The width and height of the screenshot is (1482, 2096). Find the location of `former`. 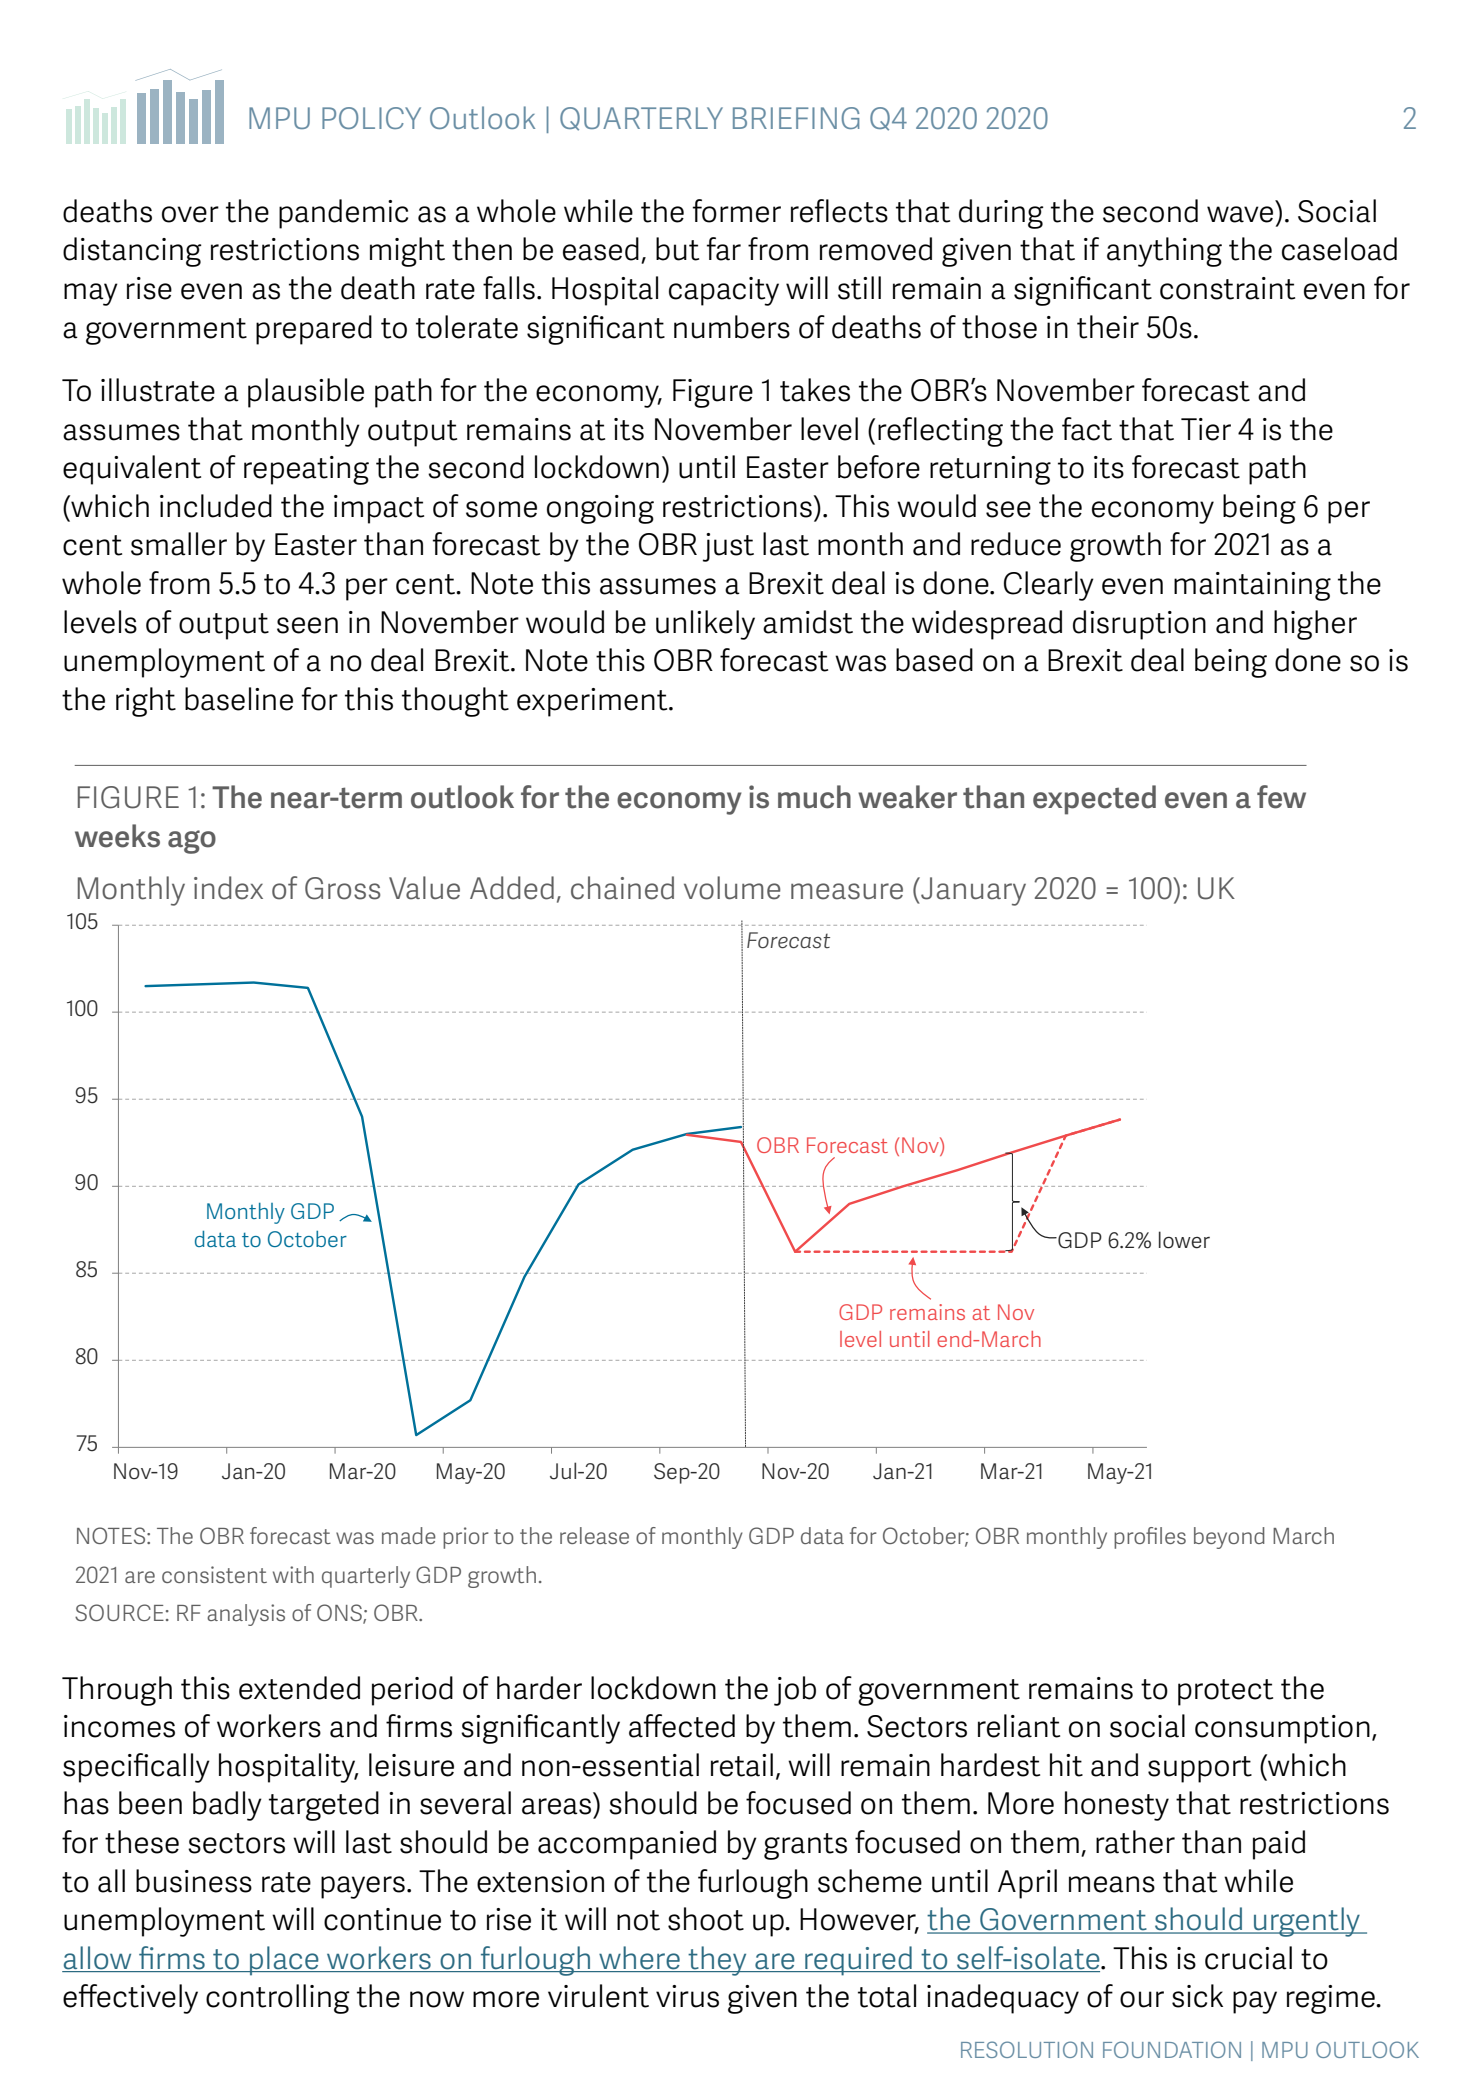

former is located at coordinates (736, 211).
